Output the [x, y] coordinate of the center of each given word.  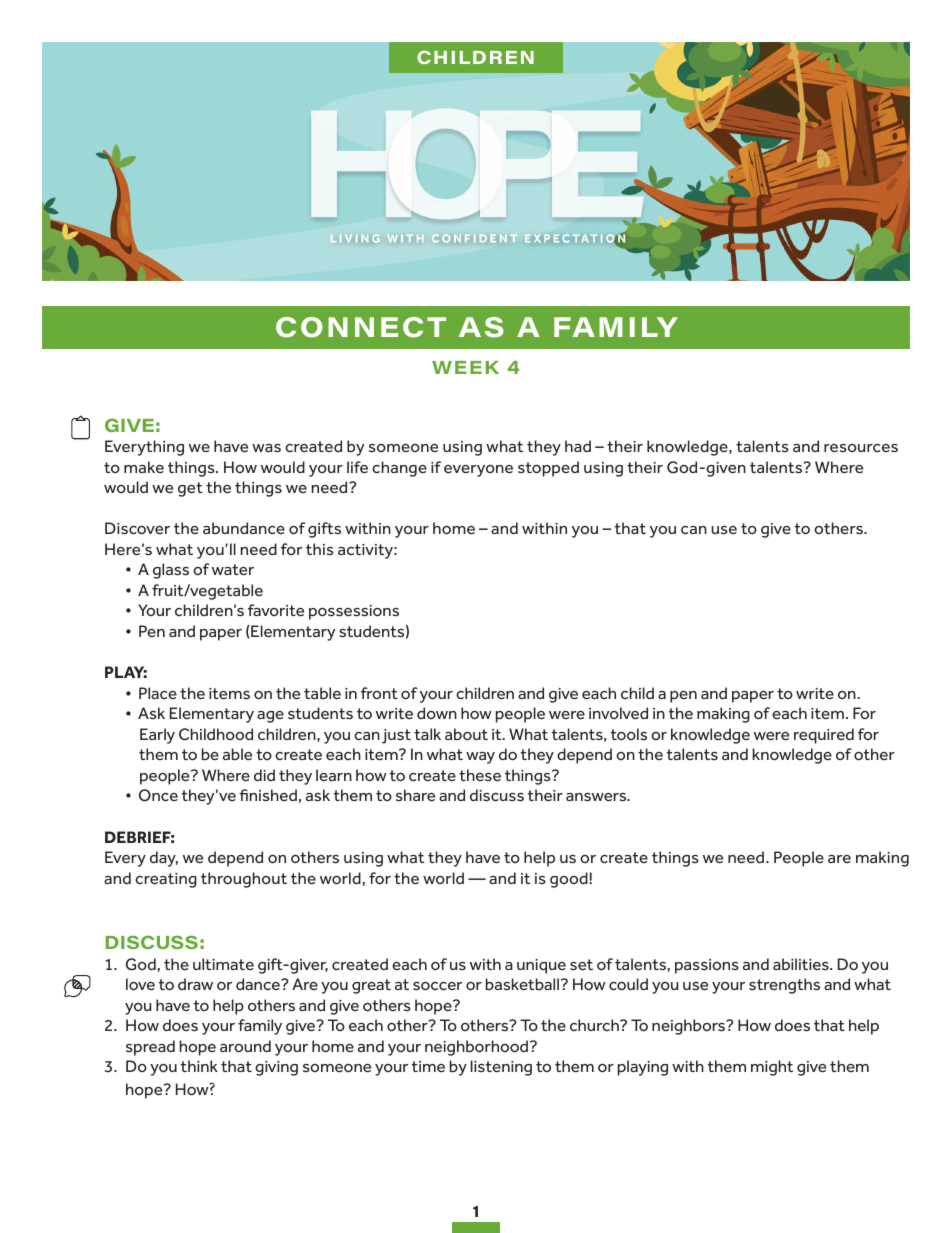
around [245, 1046]
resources [861, 448]
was [266, 448]
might [772, 1068]
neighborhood [476, 1048]
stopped [548, 469]
